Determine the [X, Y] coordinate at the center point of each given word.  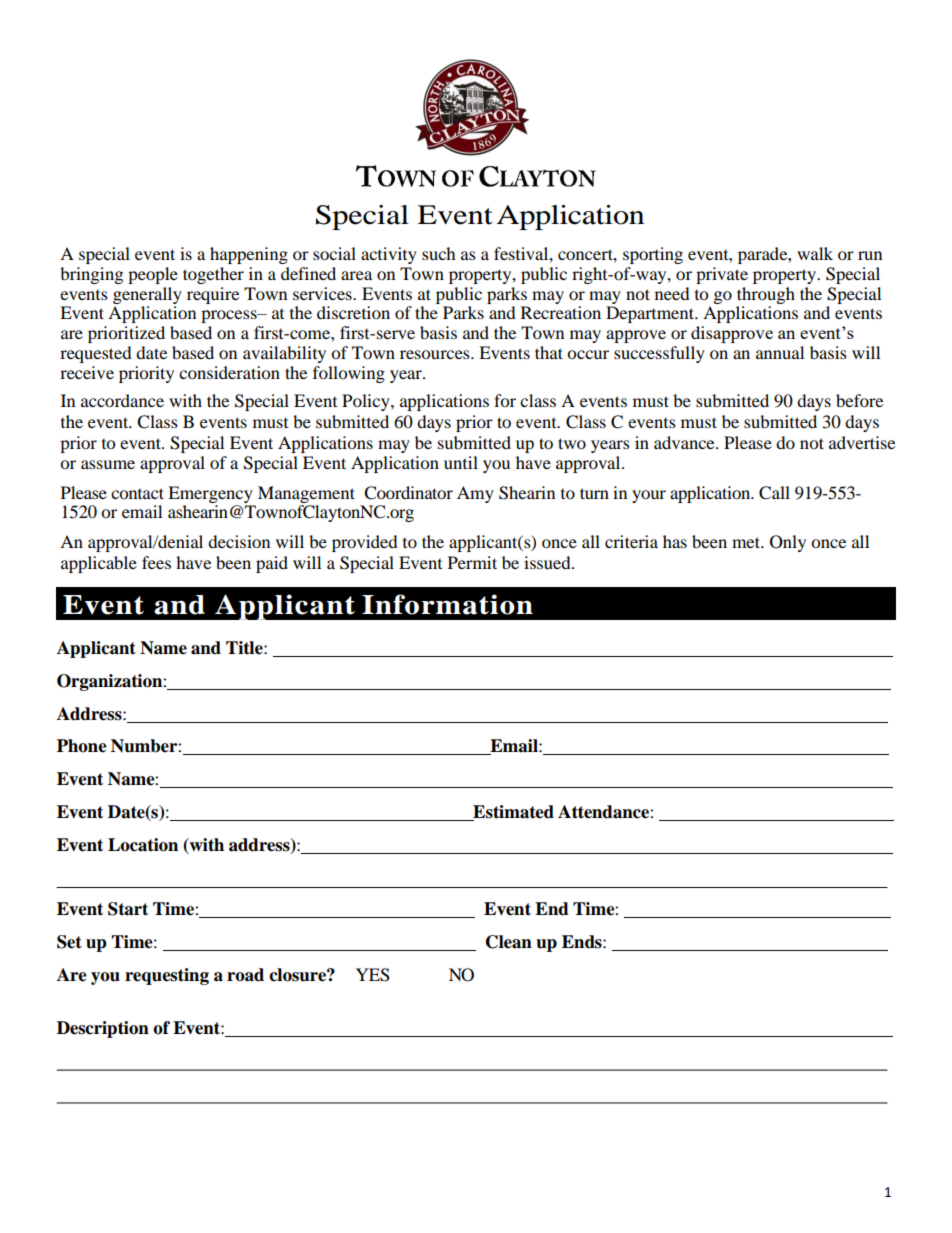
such [439, 253]
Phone [82, 746]
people [153, 275]
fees [156, 562]
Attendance [604, 812]
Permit [472, 562]
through [766, 295]
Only [788, 543]
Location [143, 845]
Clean [509, 942]
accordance [122, 400]
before [859, 400]
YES [373, 975]
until [461, 462]
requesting [167, 976]
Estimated [512, 813]
